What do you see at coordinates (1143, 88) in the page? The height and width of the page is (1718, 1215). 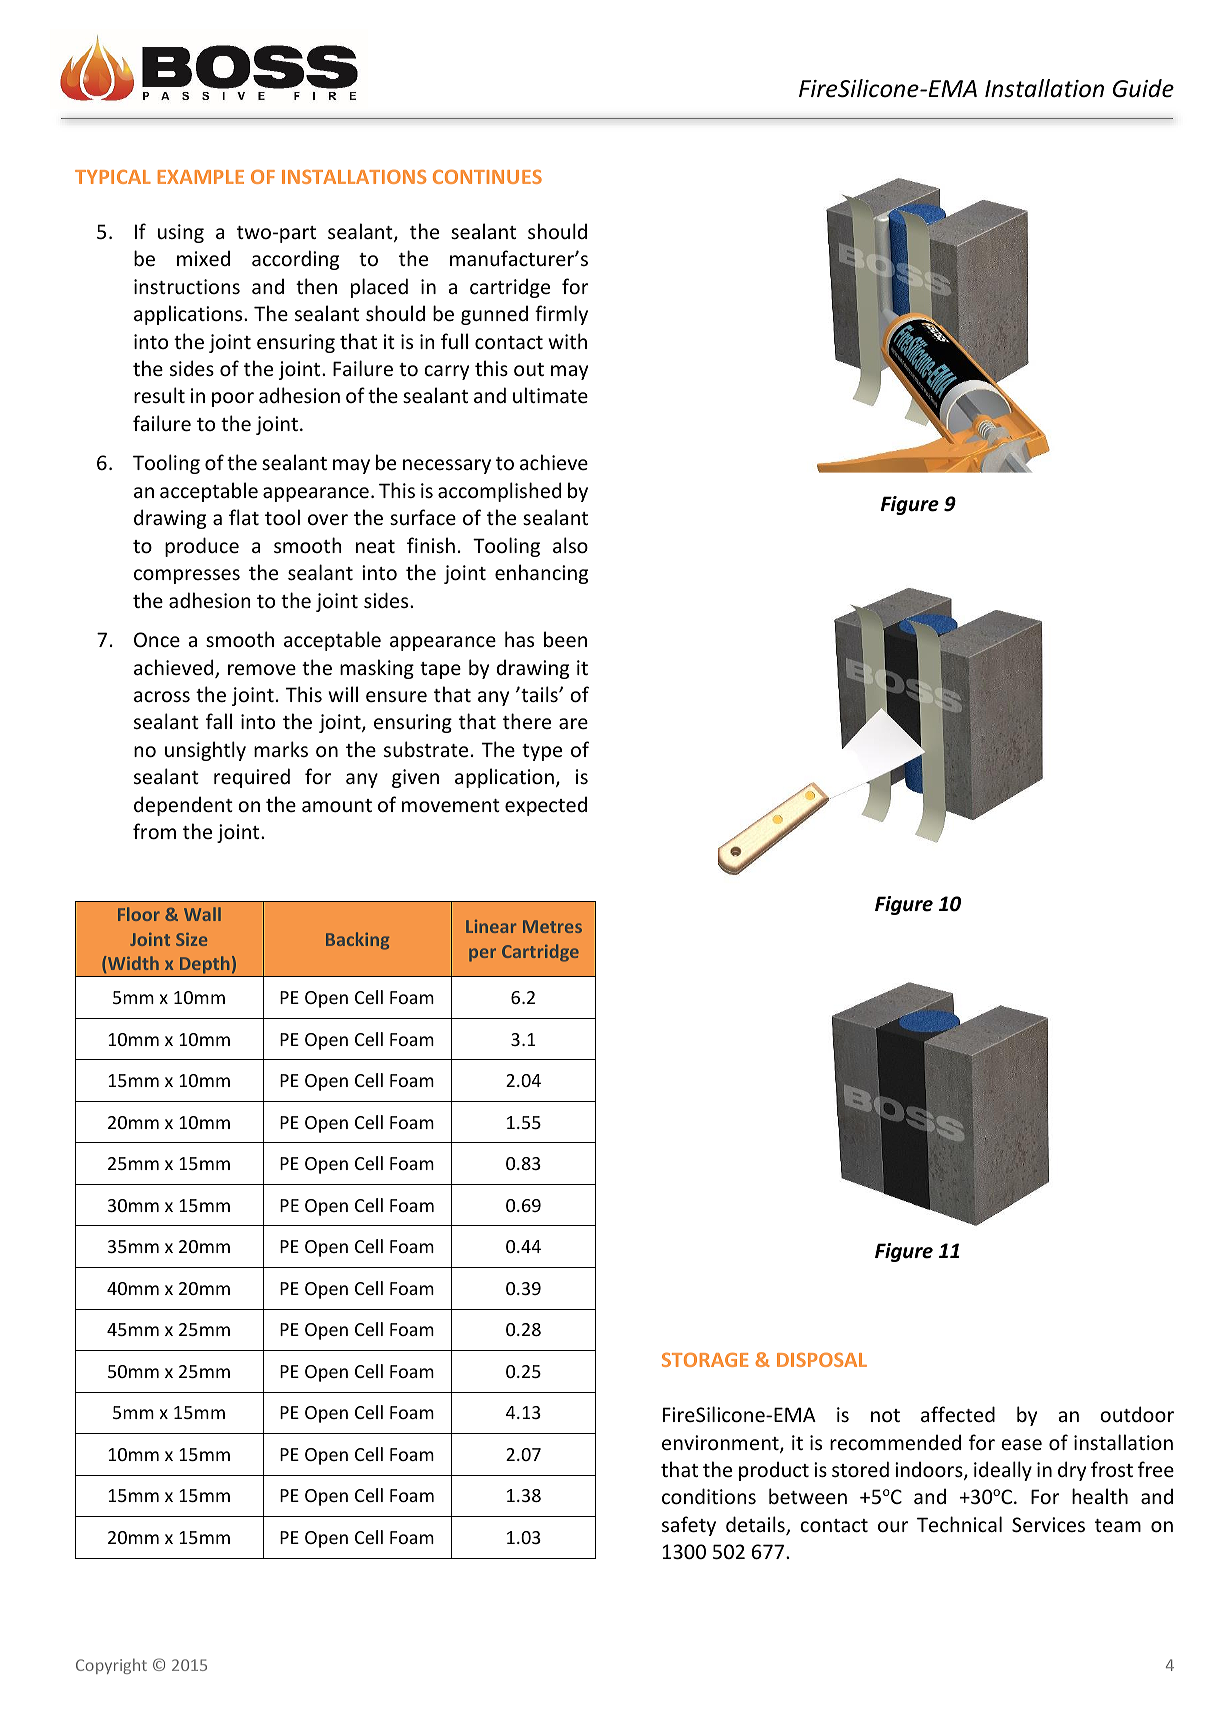 I see `Guide` at bounding box center [1143, 88].
